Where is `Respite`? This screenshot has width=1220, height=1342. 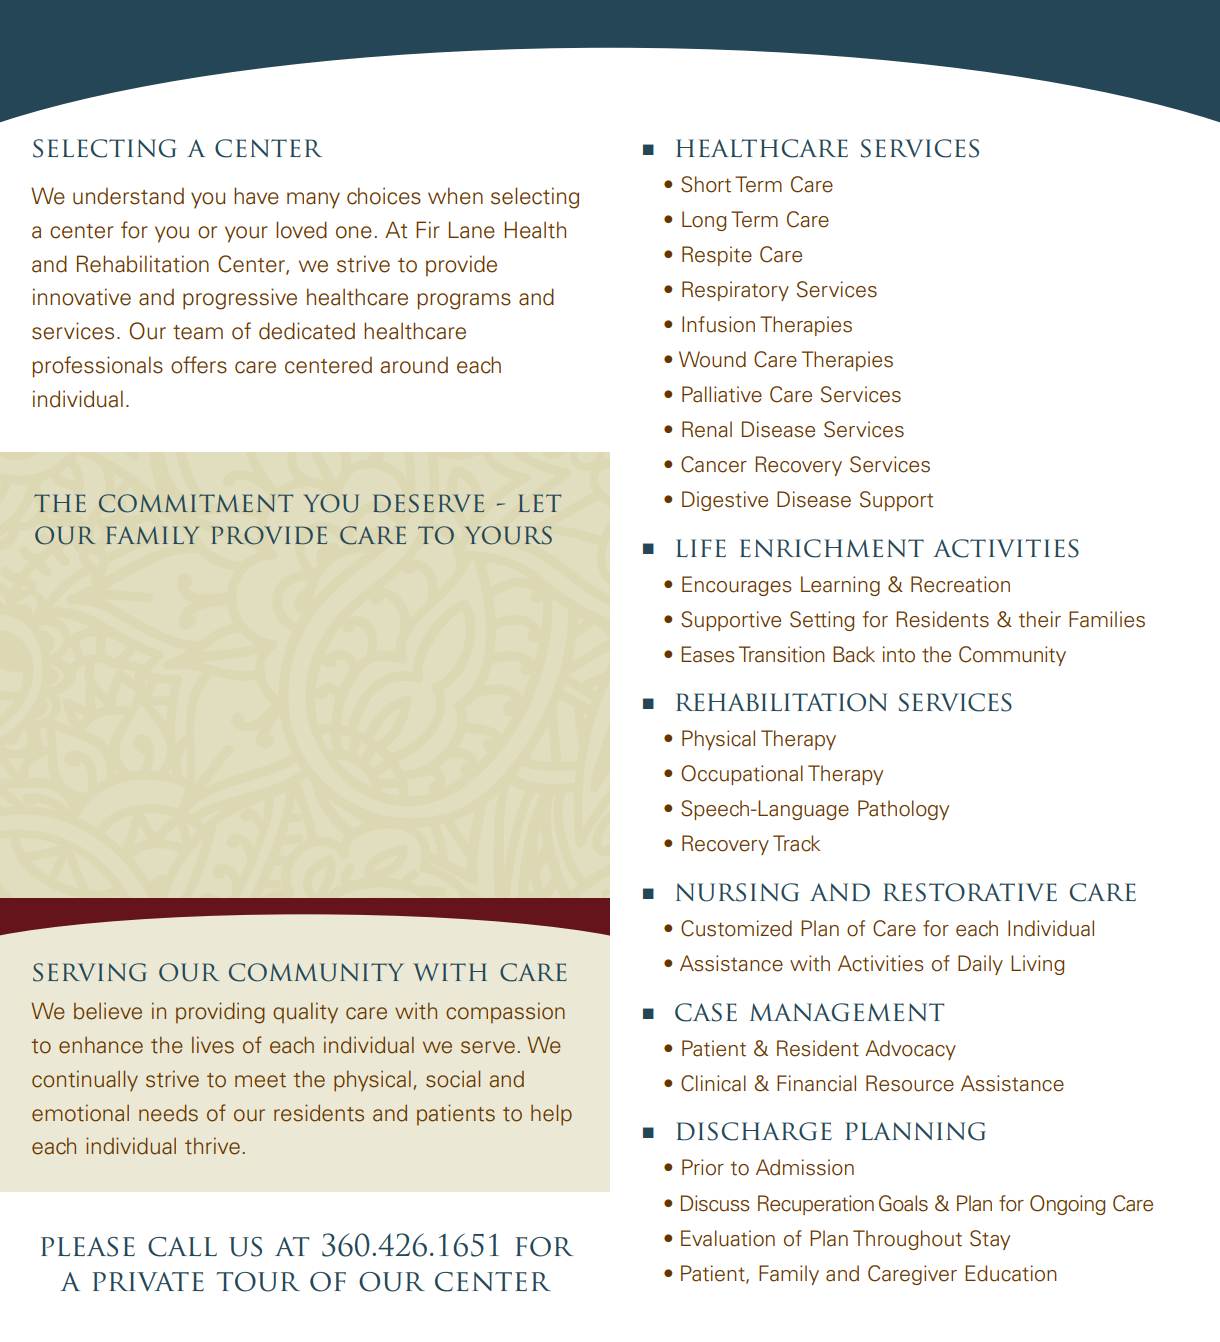
Respite is located at coordinates (717, 256).
